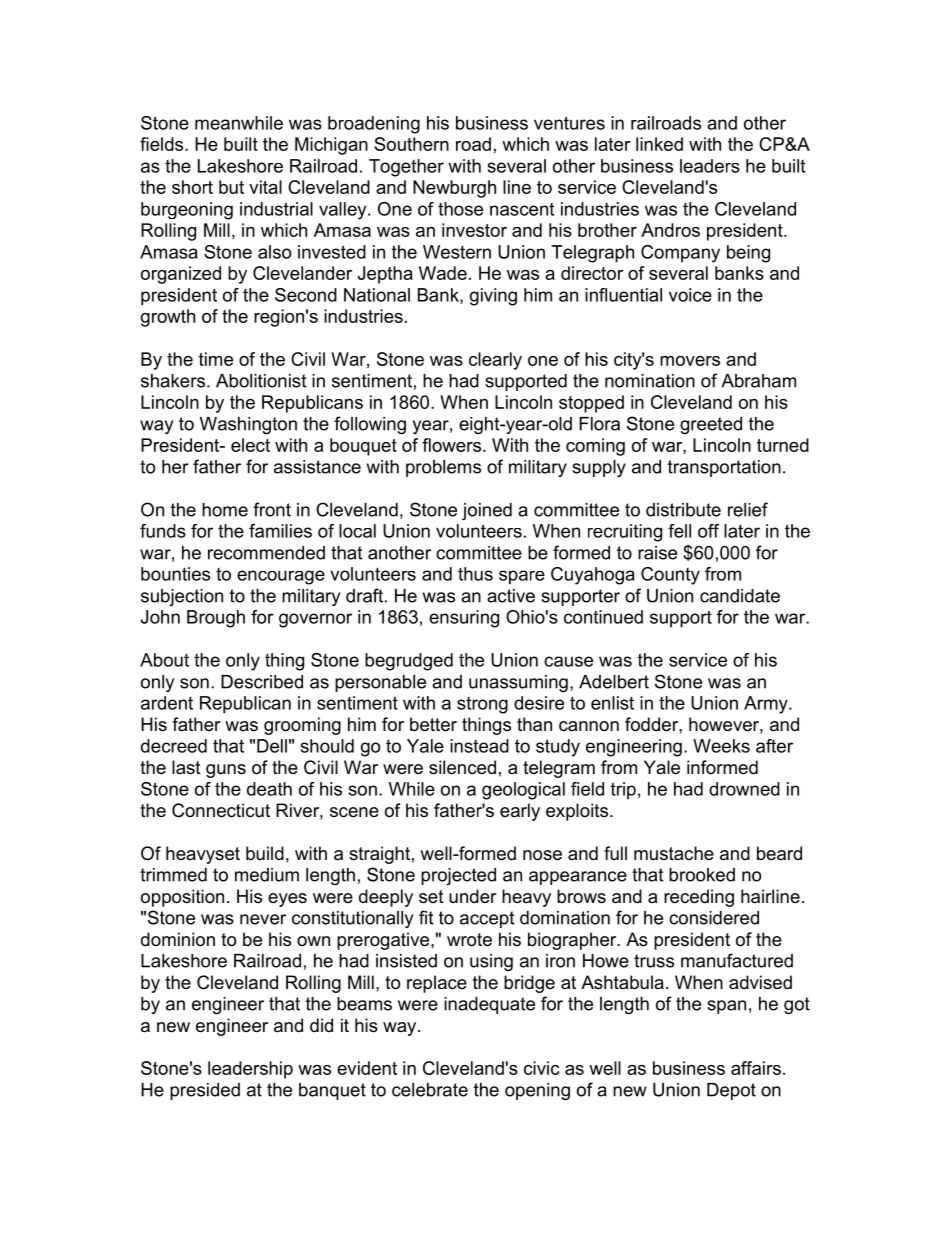  What do you see at coordinates (226, 771) in the screenshot?
I see `guns` at bounding box center [226, 771].
